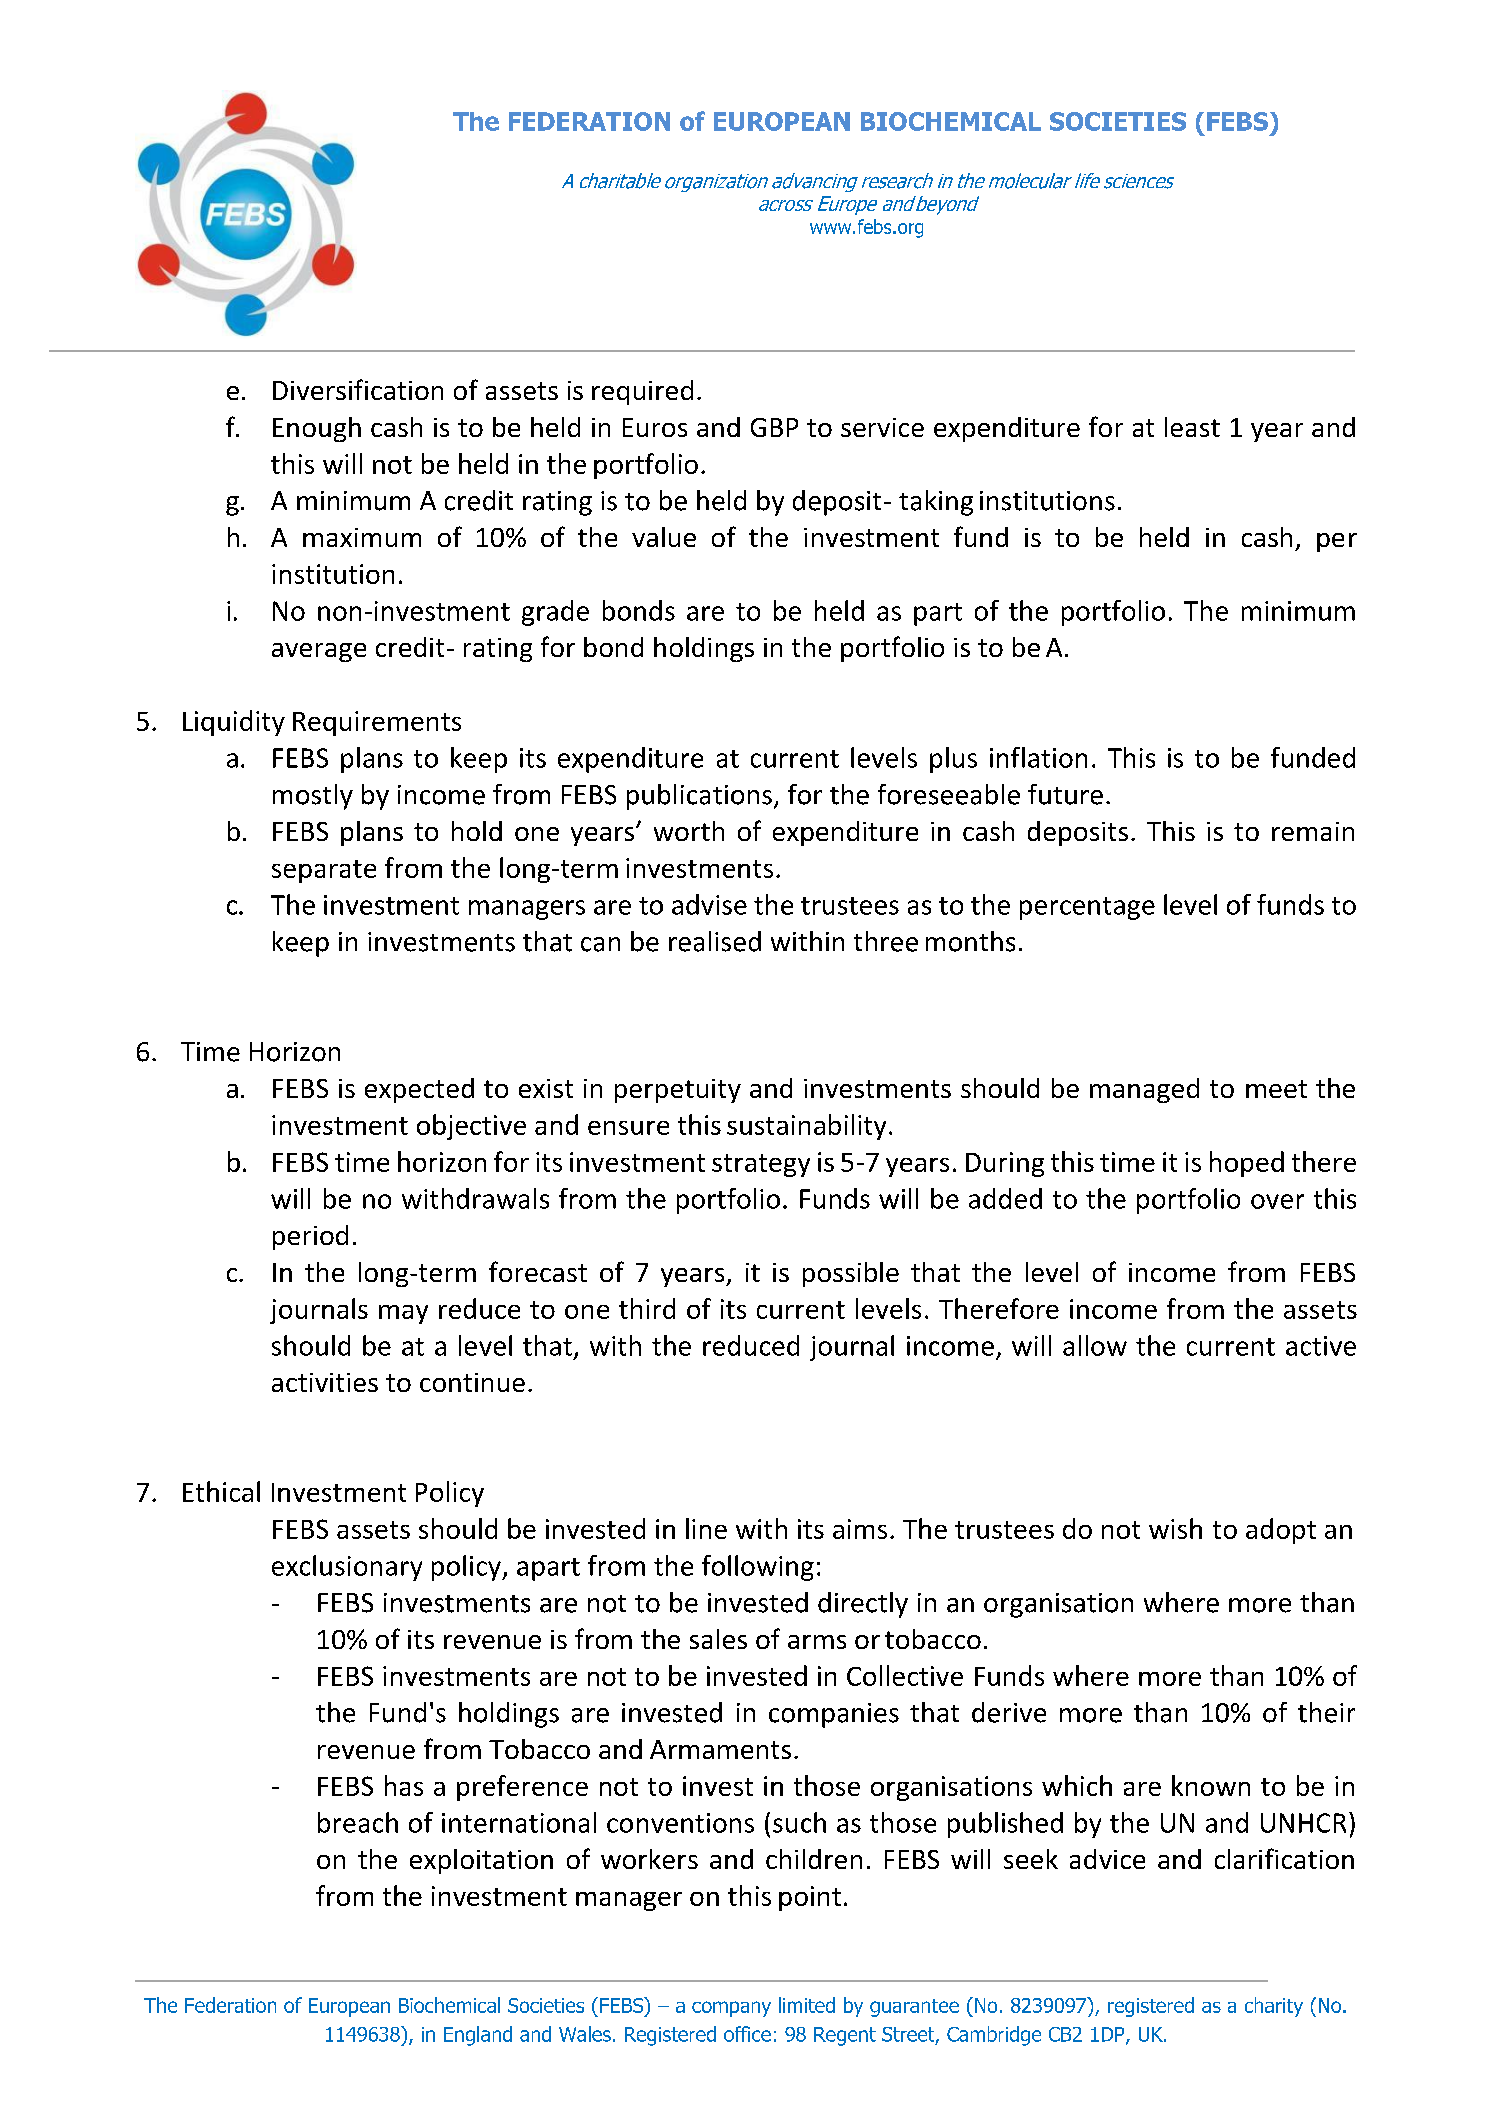 This document has height=2110, width=1492. I want to click on publications, so click(699, 797).
